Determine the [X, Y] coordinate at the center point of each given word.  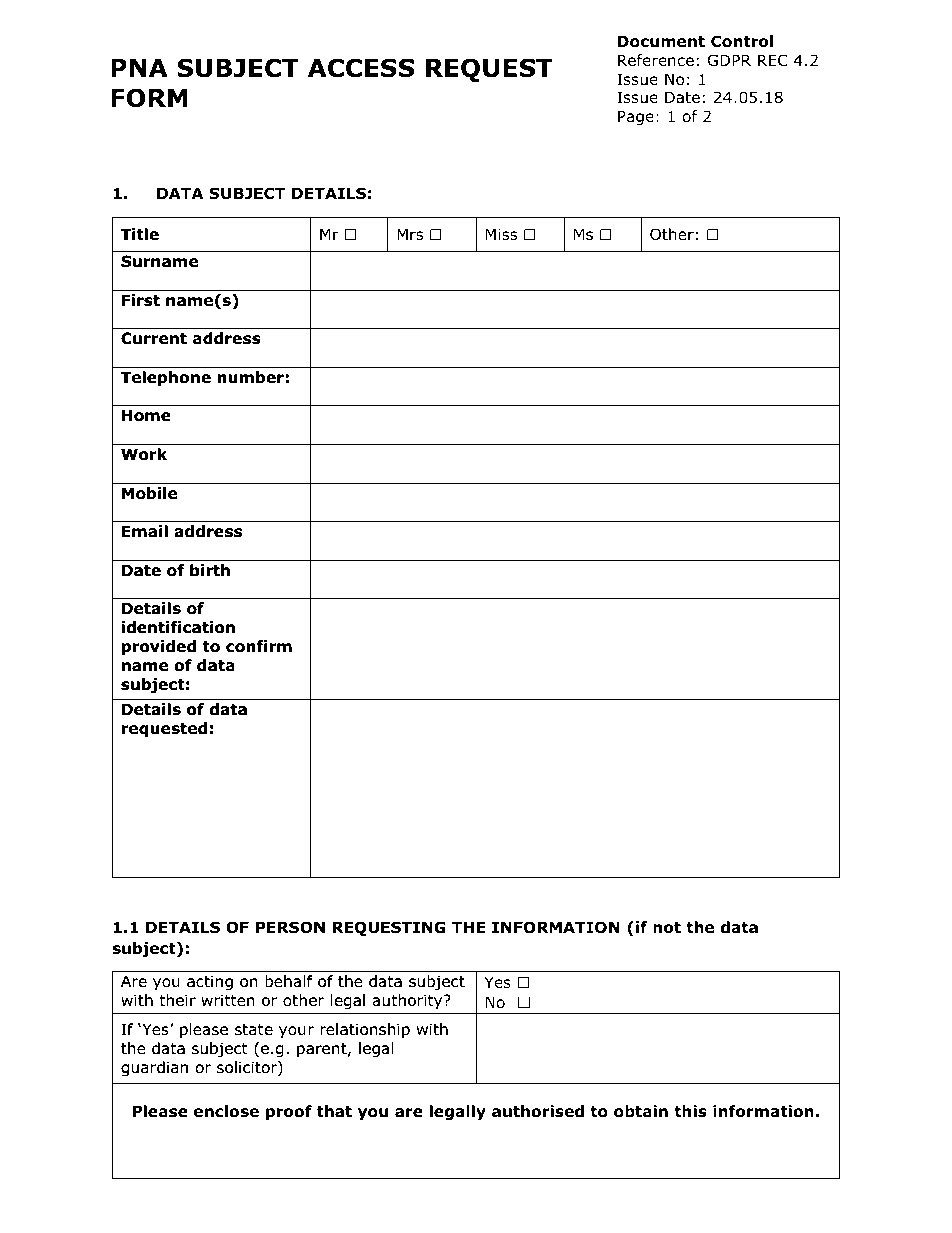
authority [409, 1001]
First [141, 300]
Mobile [149, 493]
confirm [259, 646]
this [690, 1111]
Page [636, 117]
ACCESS [361, 68]
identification [178, 627]
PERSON [290, 927]
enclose [226, 1111]
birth [210, 570]
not [667, 928]
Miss [501, 234]
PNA [139, 68]
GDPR [729, 60]
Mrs [410, 234]
